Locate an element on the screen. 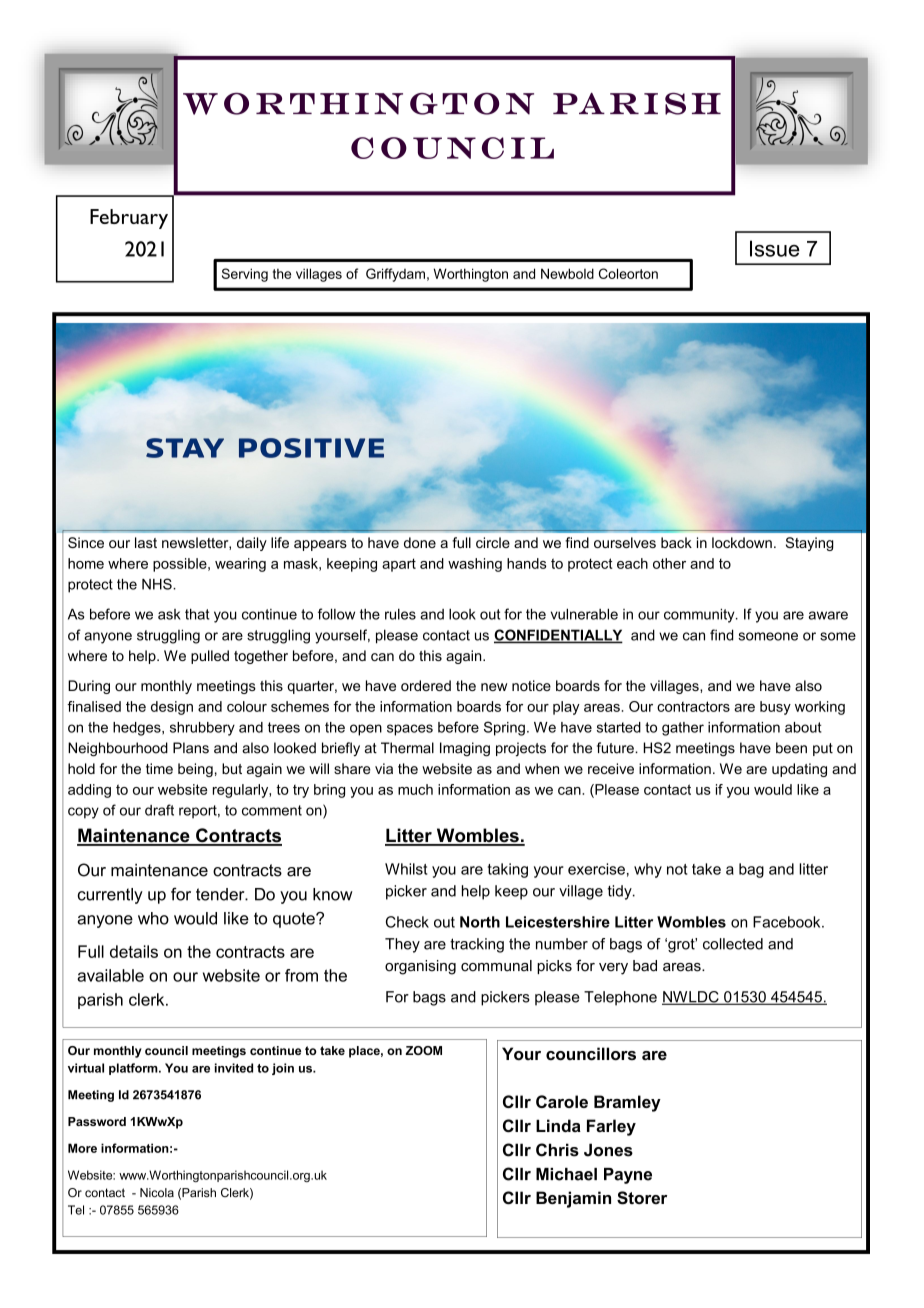 The height and width of the screenshot is (1308, 924). Issue is located at coordinates (775, 248).
